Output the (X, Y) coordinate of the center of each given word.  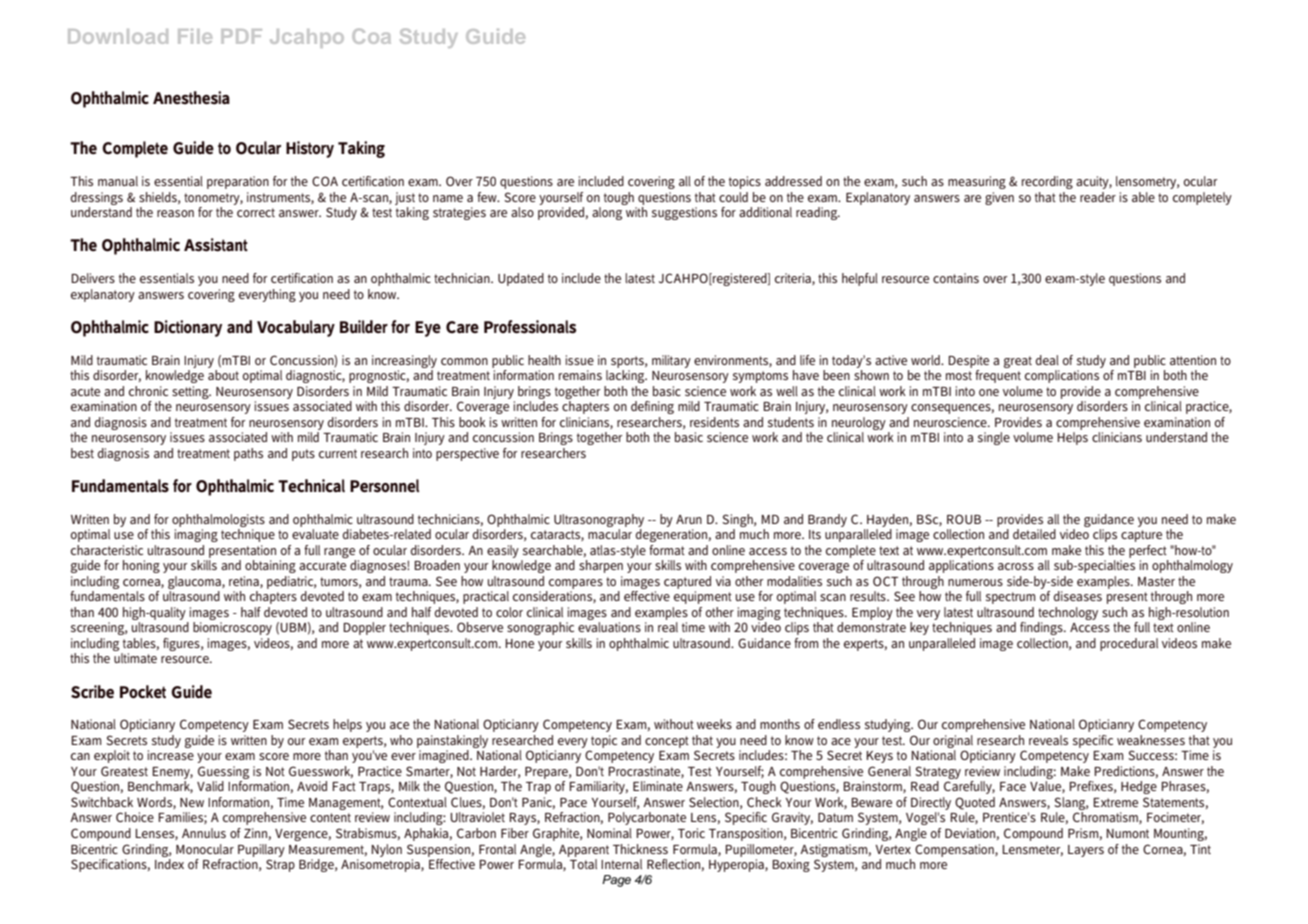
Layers (1086, 851)
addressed (793, 181)
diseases (1078, 596)
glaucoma (195, 582)
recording (1047, 182)
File (195, 36)
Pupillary (261, 850)
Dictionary (188, 328)
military (671, 361)
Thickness (640, 849)
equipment (703, 597)
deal (1047, 360)
